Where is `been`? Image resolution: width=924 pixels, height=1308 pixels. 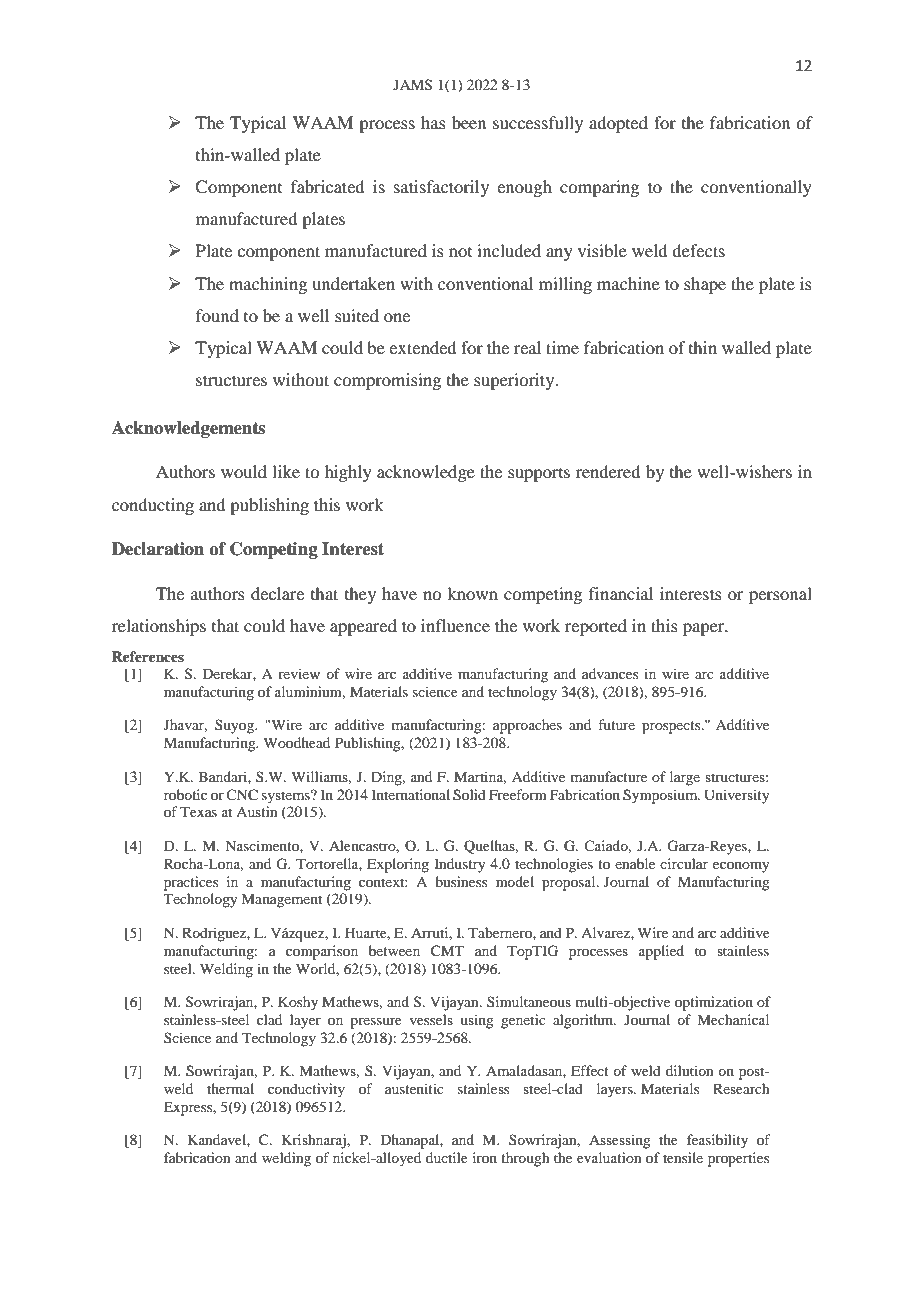
been is located at coordinates (469, 122).
